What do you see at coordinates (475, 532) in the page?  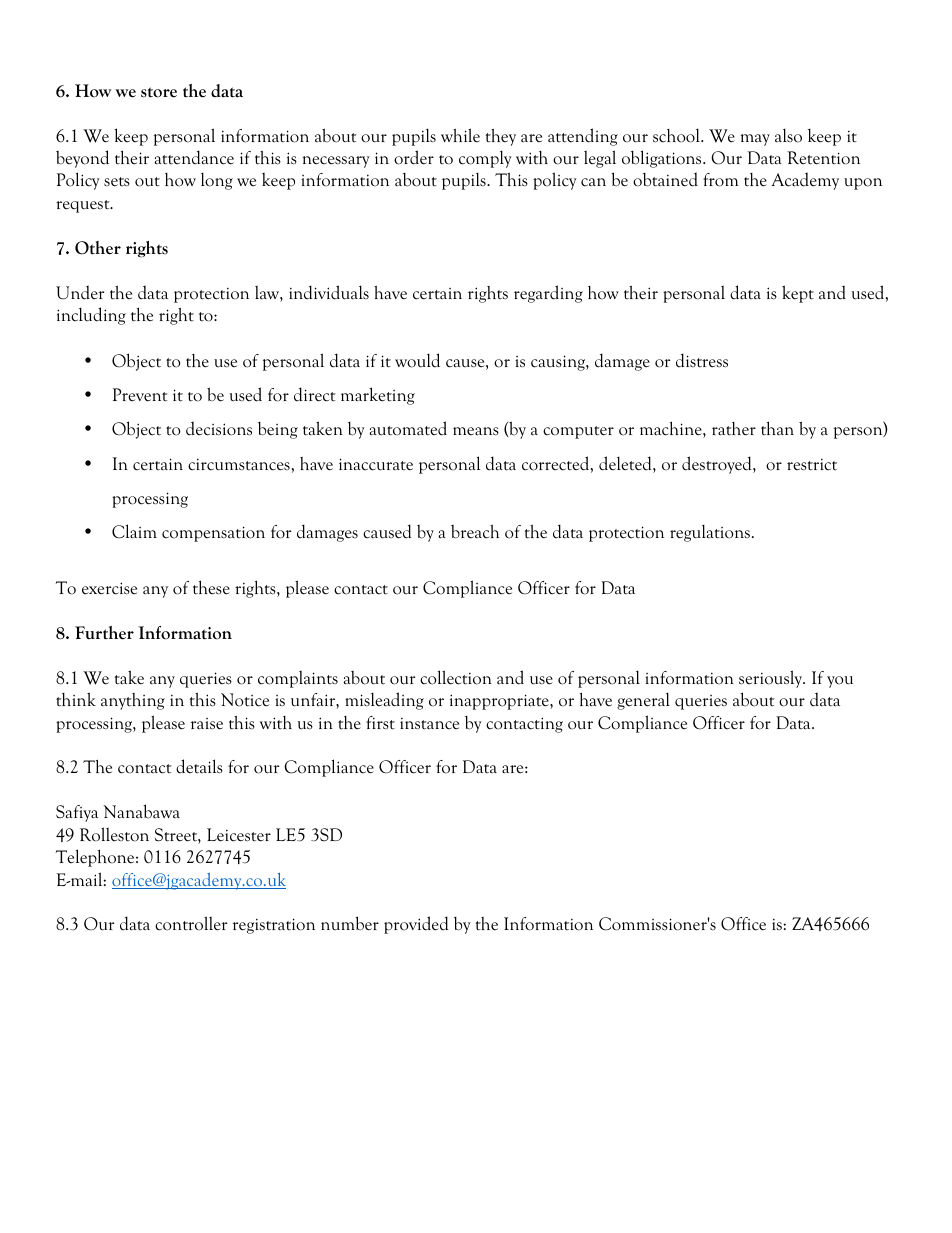 I see `breach` at bounding box center [475, 532].
